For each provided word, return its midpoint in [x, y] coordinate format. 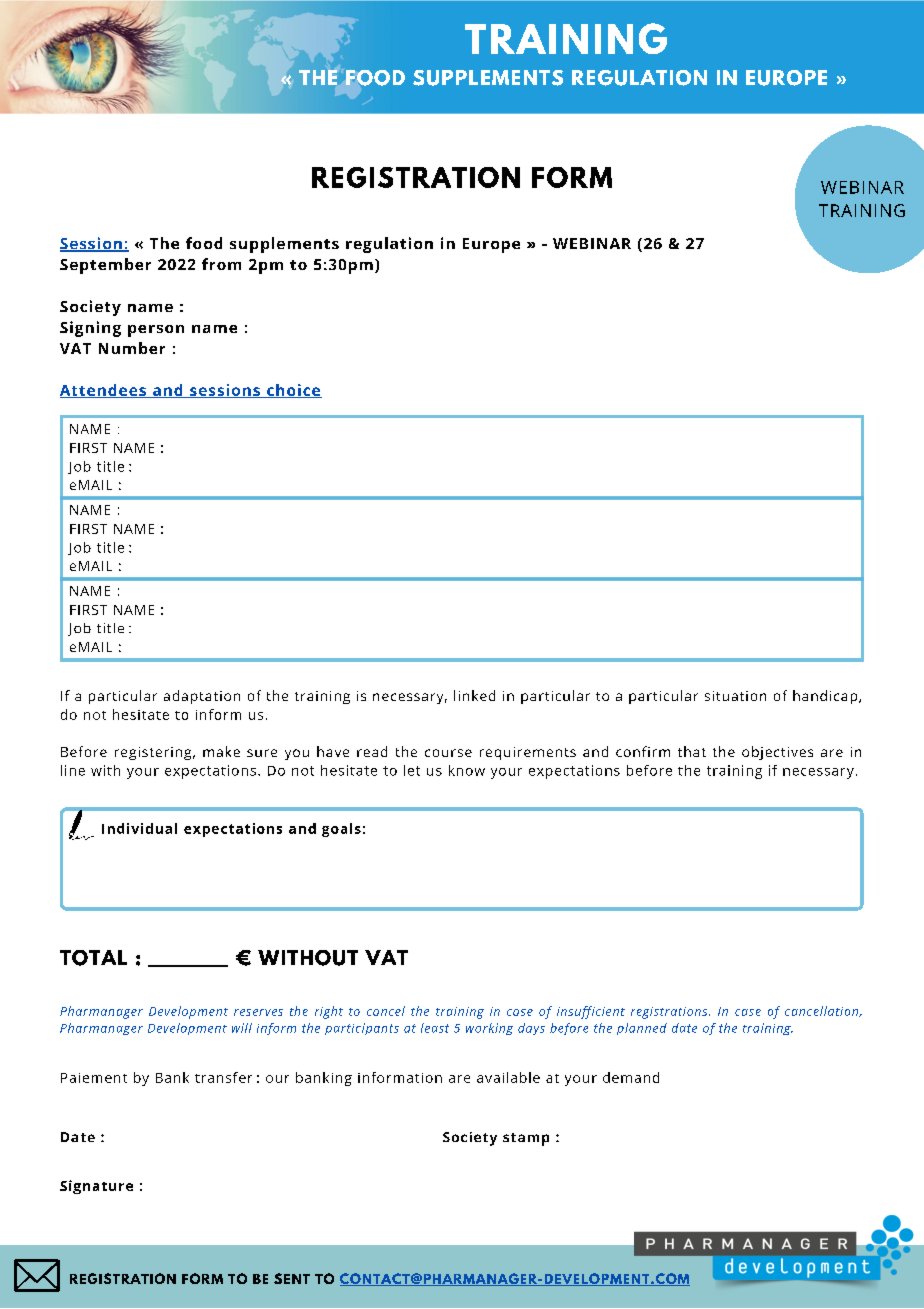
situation [735, 696]
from [221, 264]
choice [293, 391]
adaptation [202, 697]
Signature [96, 1187]
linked [474, 695]
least [435, 1028]
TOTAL [93, 958]
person [156, 331]
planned [642, 1029]
